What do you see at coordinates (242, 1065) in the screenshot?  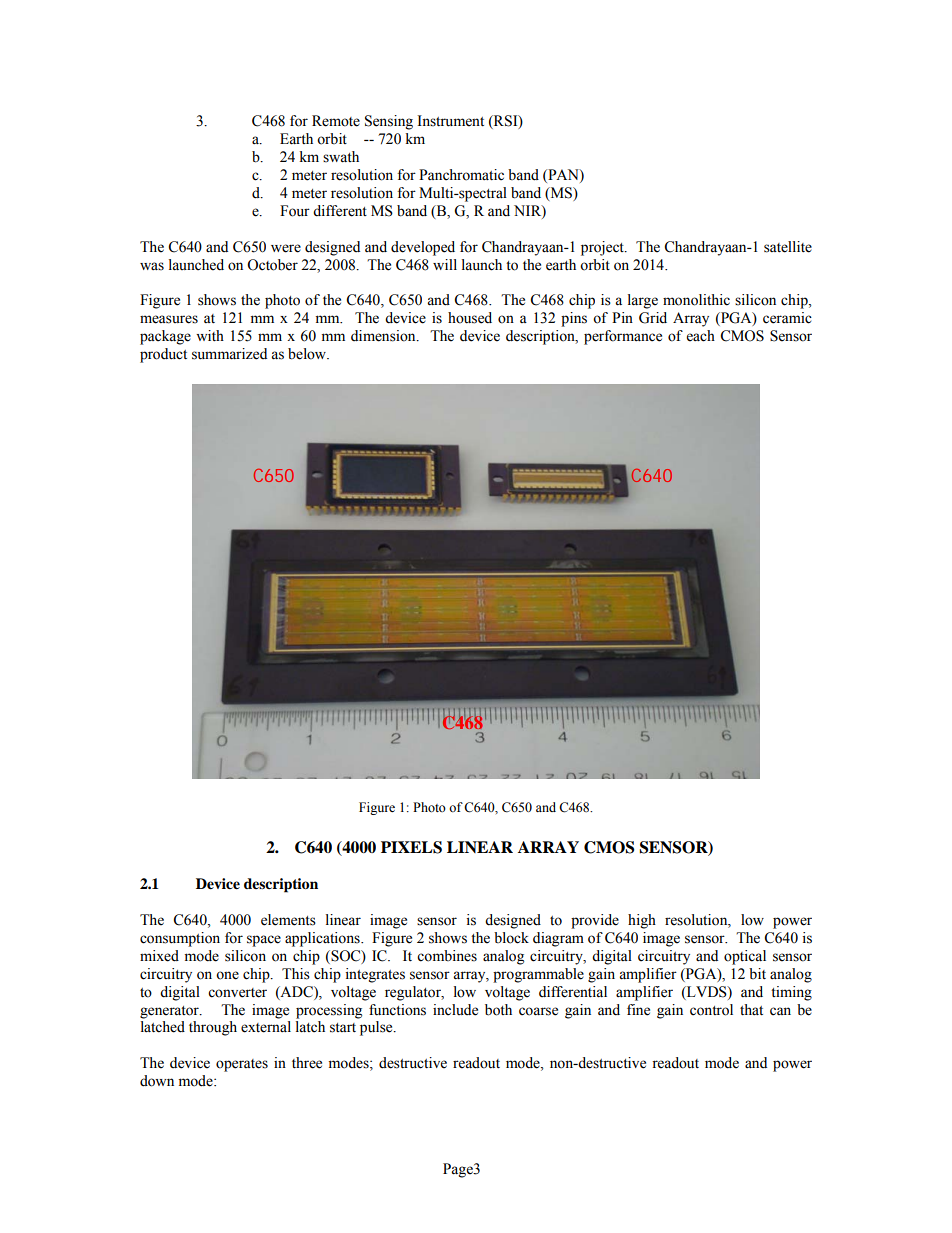 I see `operates` at bounding box center [242, 1065].
